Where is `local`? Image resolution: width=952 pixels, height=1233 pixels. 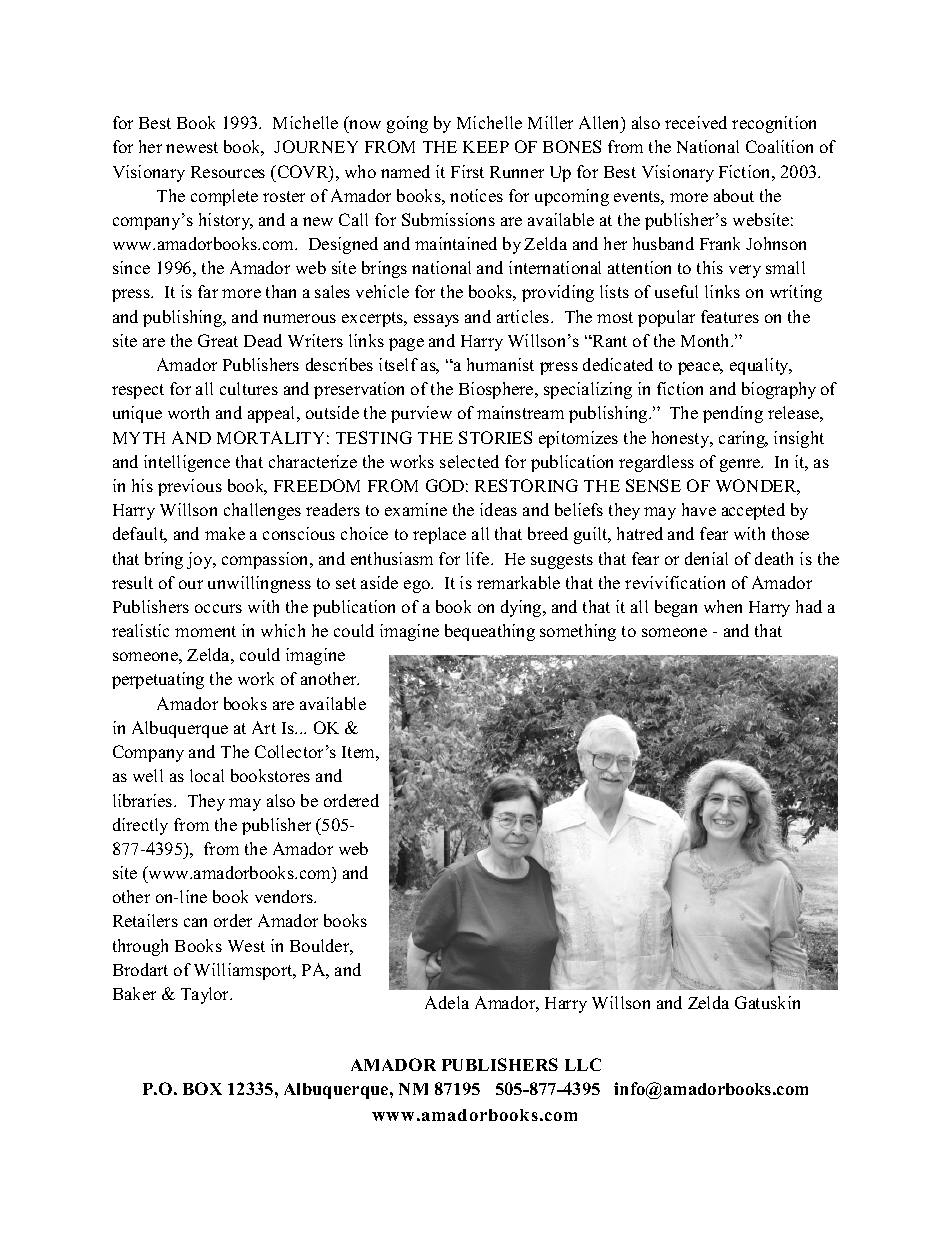 local is located at coordinates (207, 775).
